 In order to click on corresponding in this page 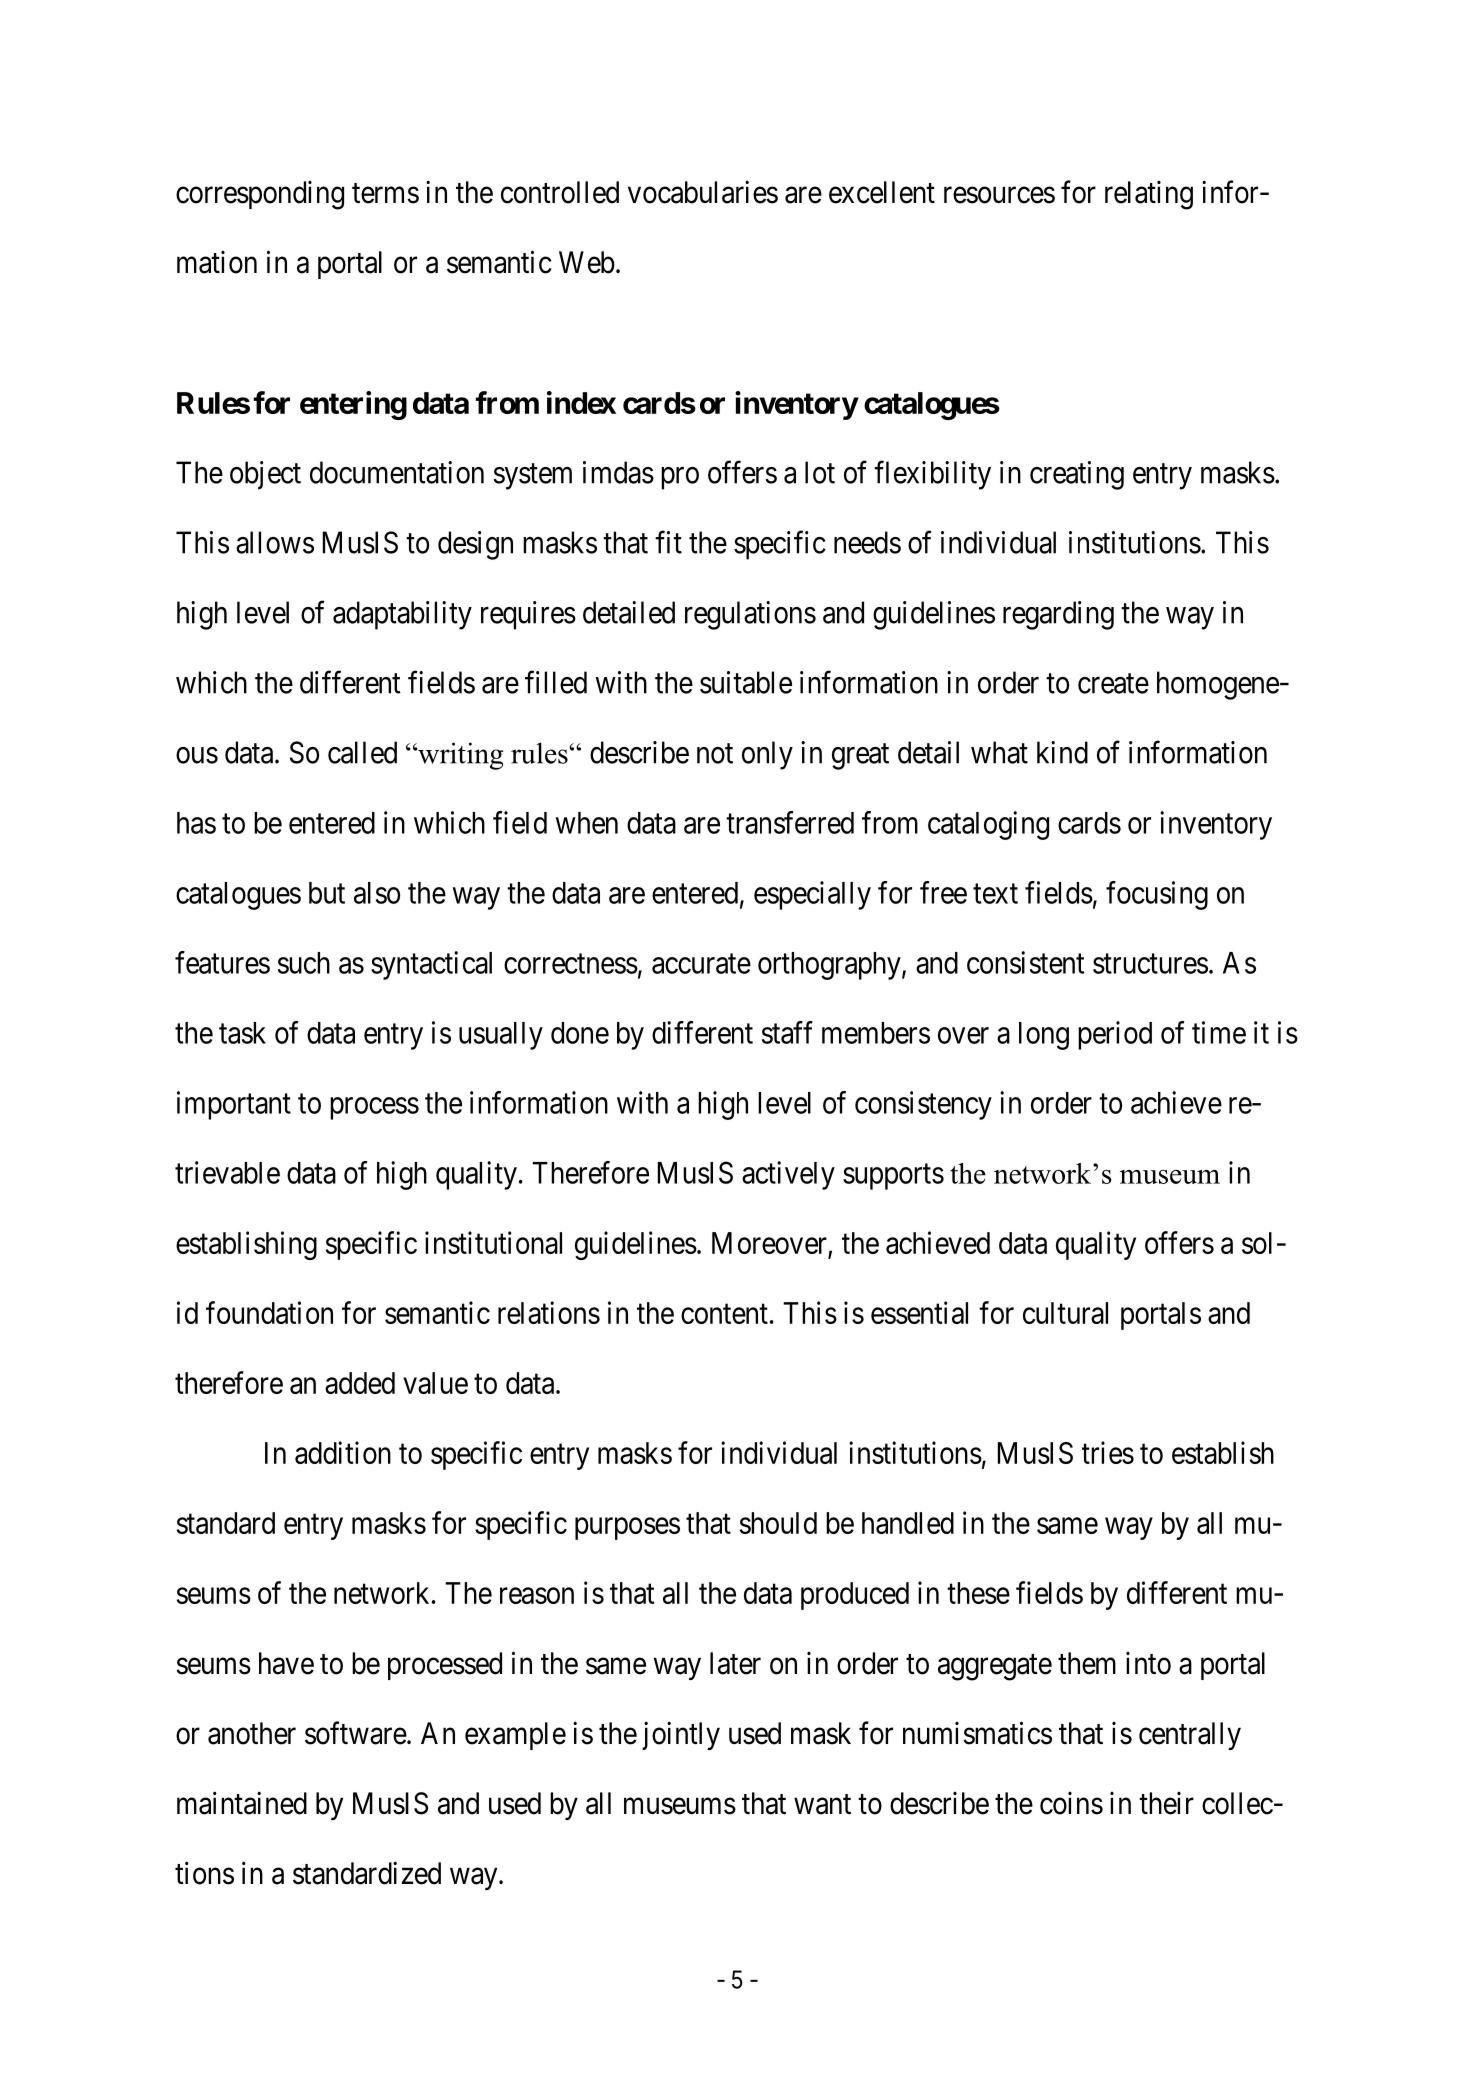, I will do `click(260, 195)`.
